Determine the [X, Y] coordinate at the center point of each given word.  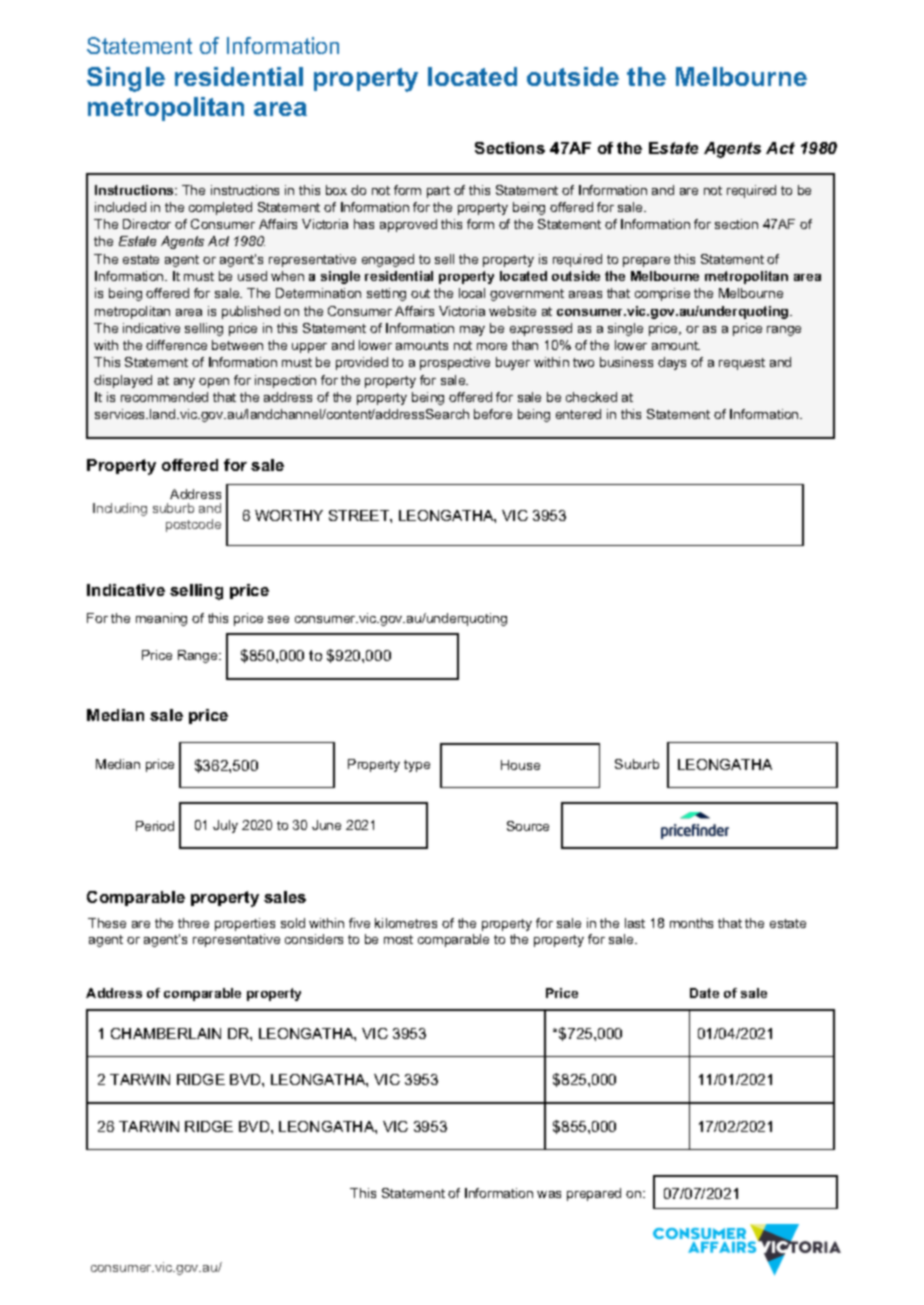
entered [578, 414]
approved [408, 225]
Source [528, 826]
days [672, 363]
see [278, 619]
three [193, 923]
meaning [161, 619]
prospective [455, 363]
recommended [164, 397]
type [417, 766]
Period [155, 826]
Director [147, 224]
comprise [662, 294]
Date [704, 993]
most [398, 939]
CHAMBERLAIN [166, 1033]
